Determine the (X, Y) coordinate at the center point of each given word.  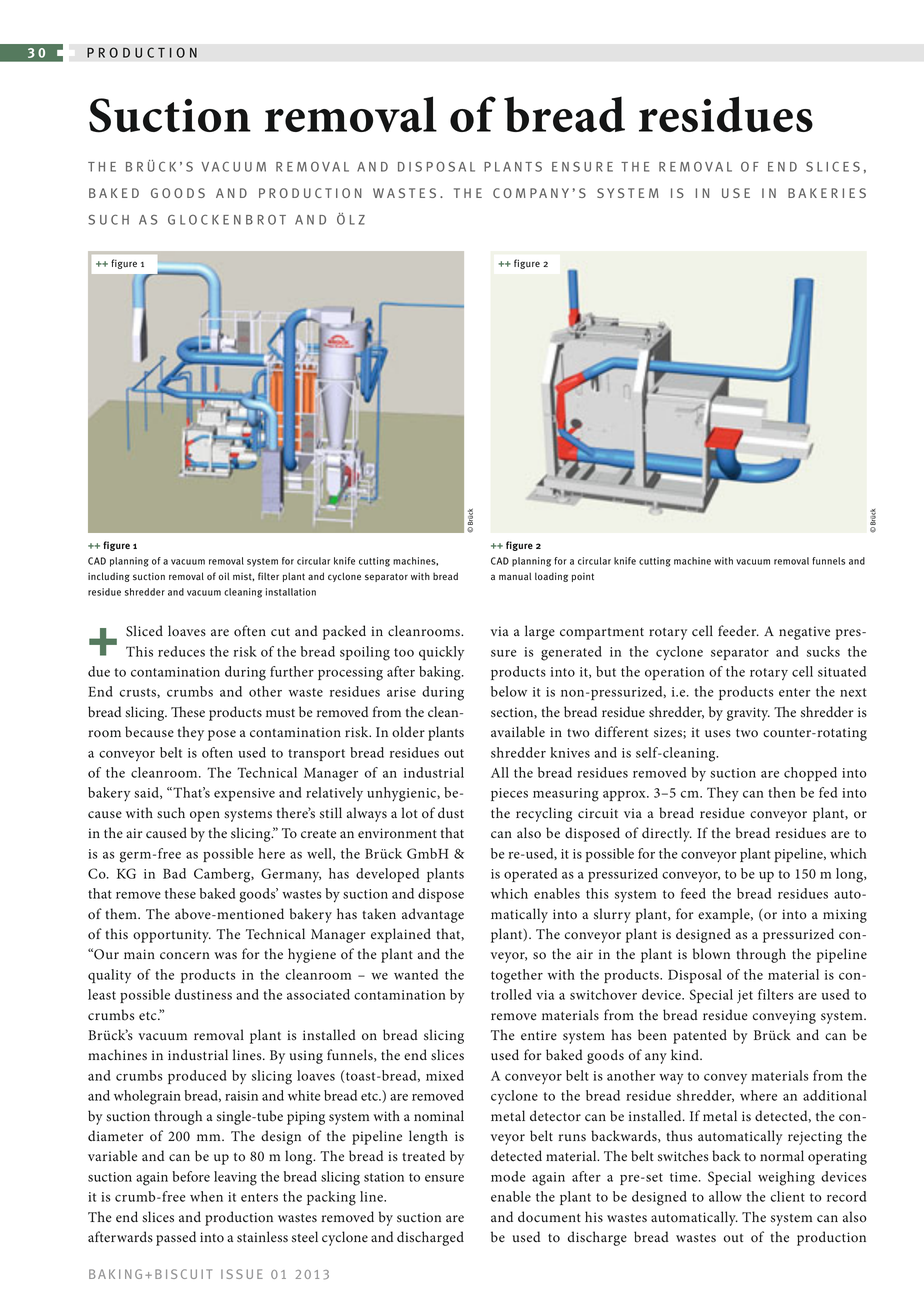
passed (176, 1238)
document (549, 1217)
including (109, 577)
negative (804, 633)
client (787, 1196)
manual (515, 576)
